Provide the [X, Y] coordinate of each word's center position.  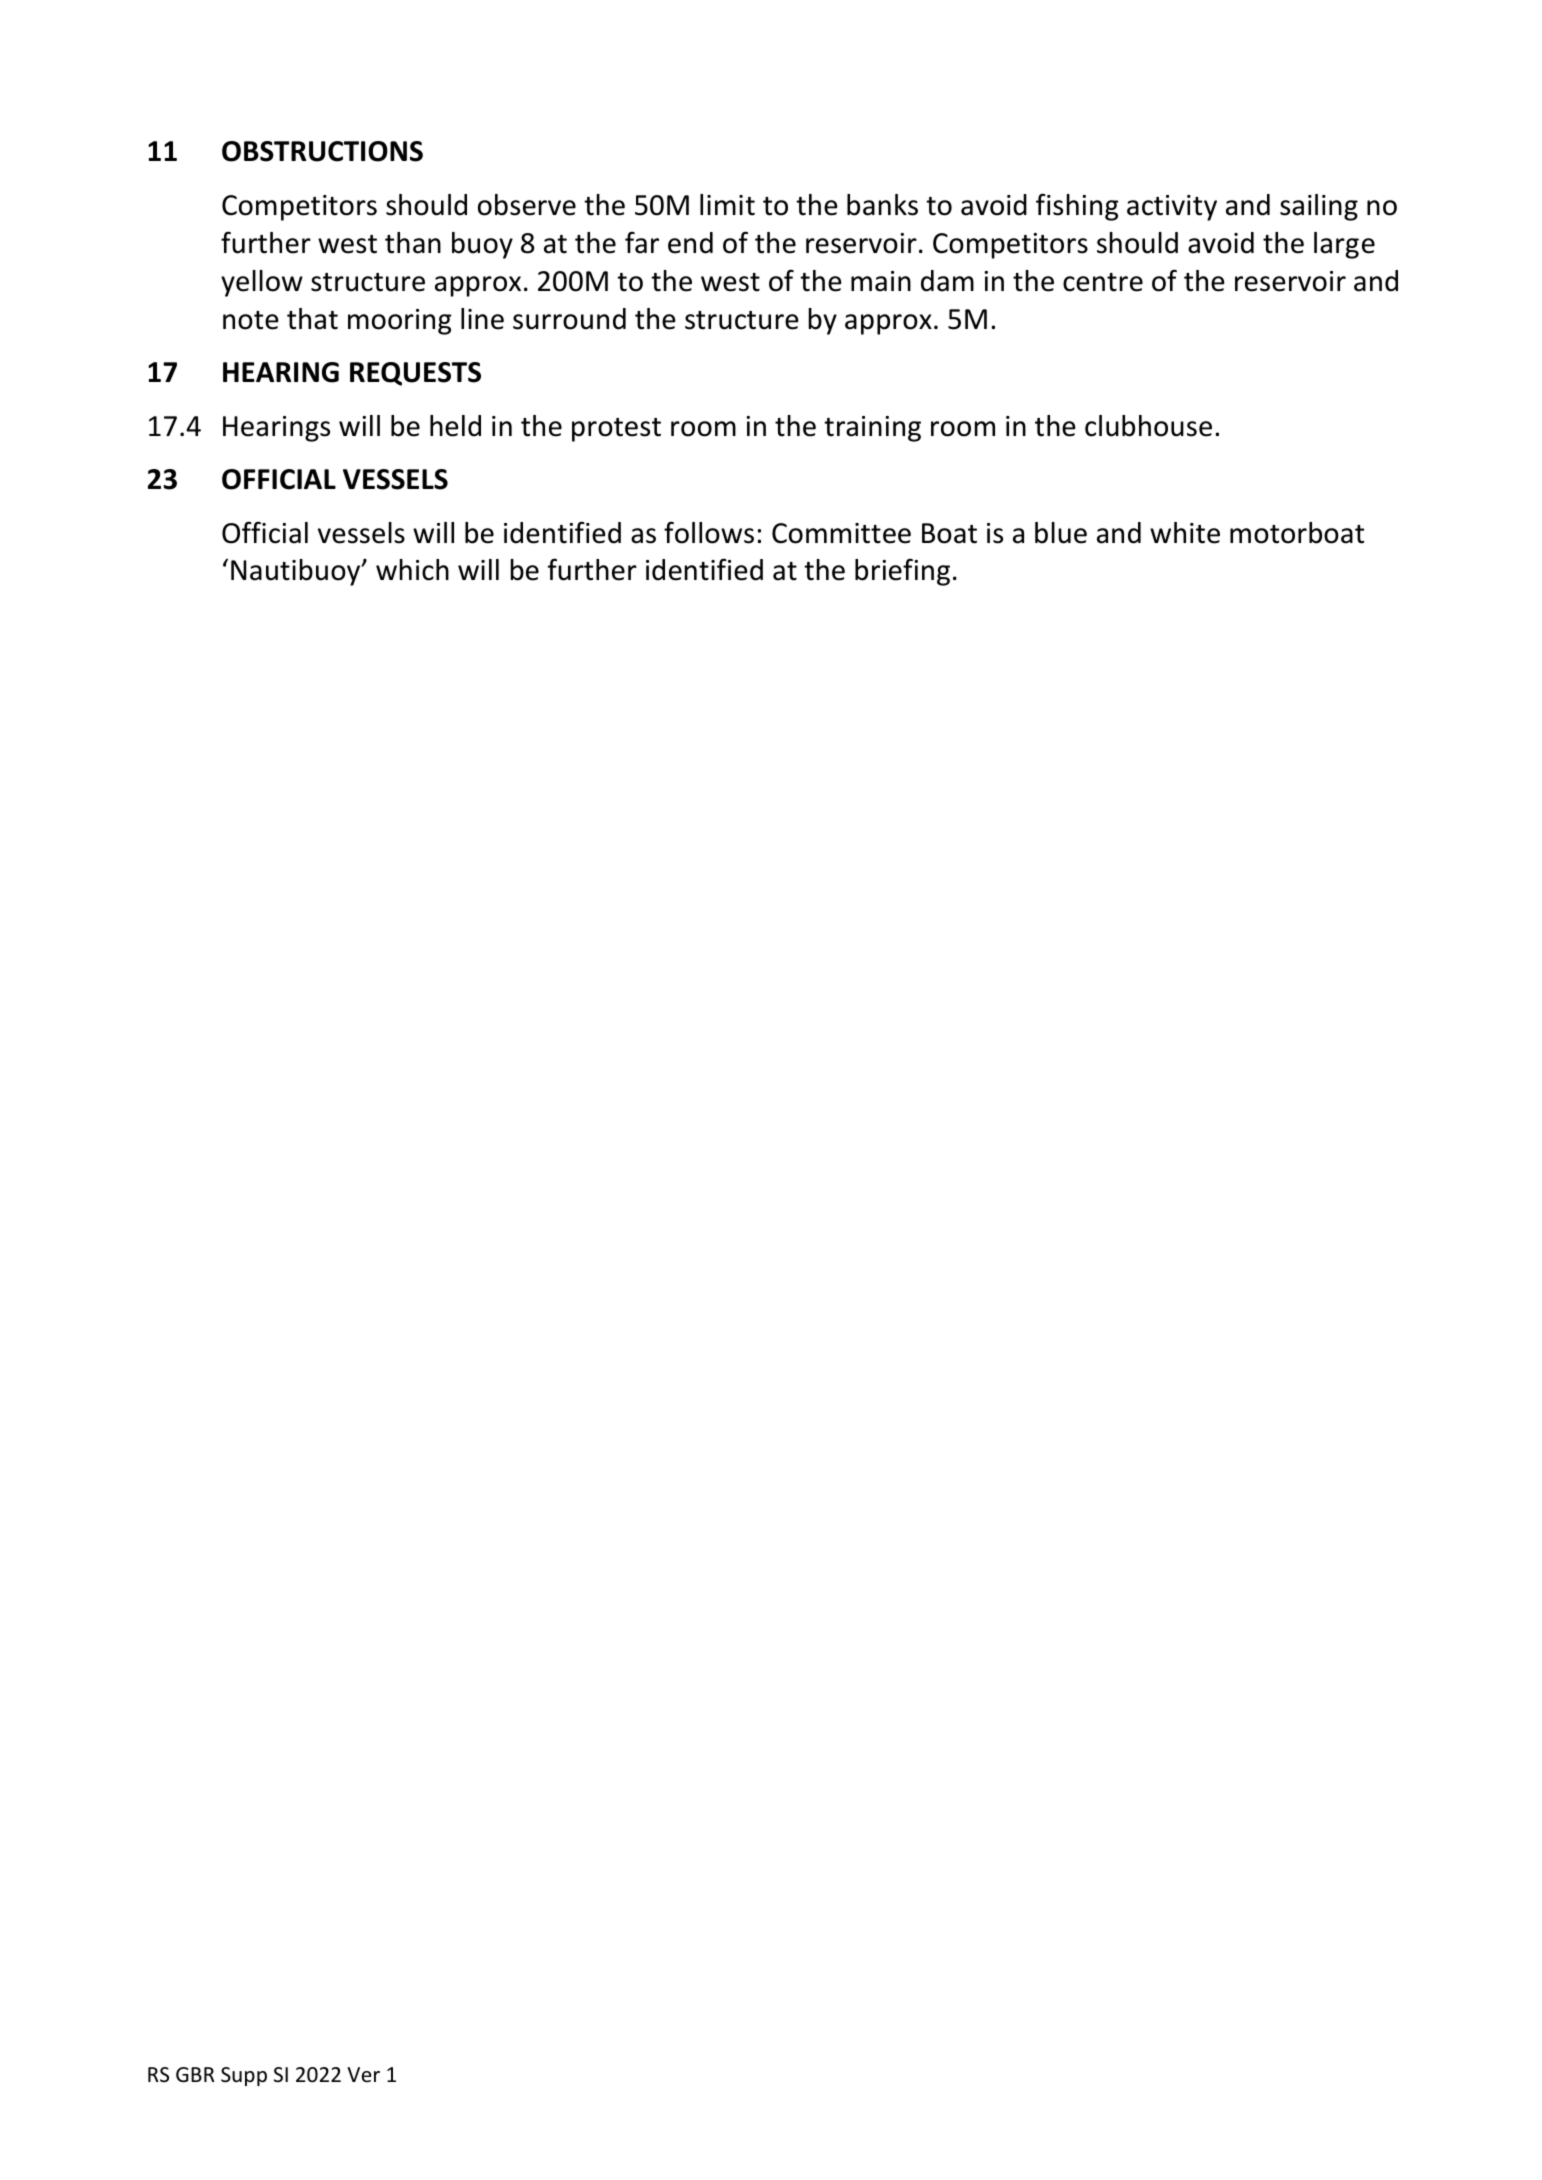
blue [1061, 533]
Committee [841, 533]
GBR [195, 2074]
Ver [363, 2074]
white [1185, 533]
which [412, 570]
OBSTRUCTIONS [322, 151]
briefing [902, 572]
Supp [244, 2076]
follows [709, 532]
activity [1172, 208]
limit [727, 205]
